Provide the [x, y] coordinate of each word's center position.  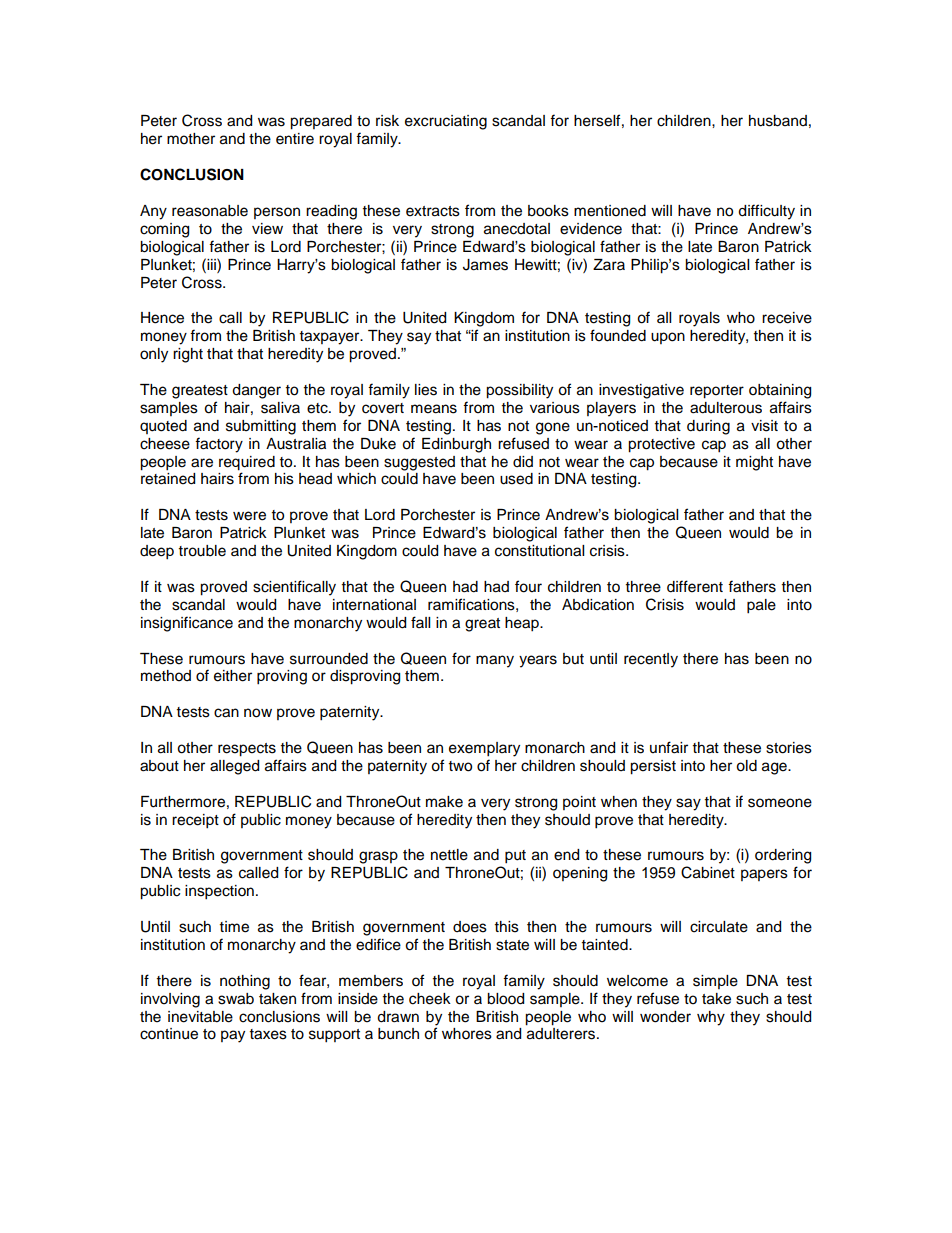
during [708, 427]
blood [505, 999]
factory [219, 445]
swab [236, 999]
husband [778, 121]
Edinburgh [456, 445]
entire [295, 139]
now [258, 713]
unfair [669, 747]
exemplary [484, 749]
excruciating [446, 122]
